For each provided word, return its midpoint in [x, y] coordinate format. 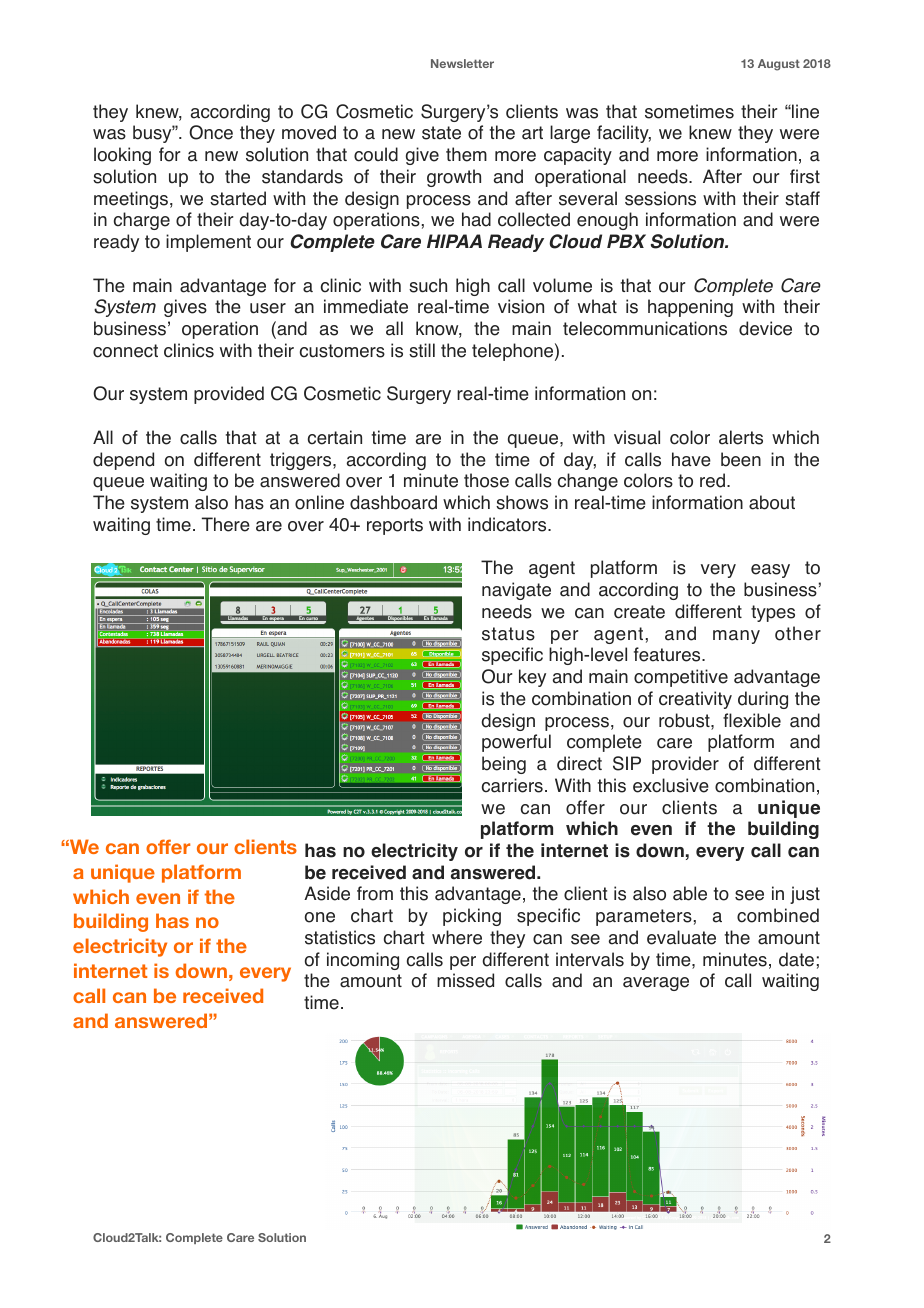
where [457, 937]
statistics [340, 937]
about [772, 502]
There [226, 524]
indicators [508, 524]
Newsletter [462, 63]
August [779, 65]
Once [211, 132]
